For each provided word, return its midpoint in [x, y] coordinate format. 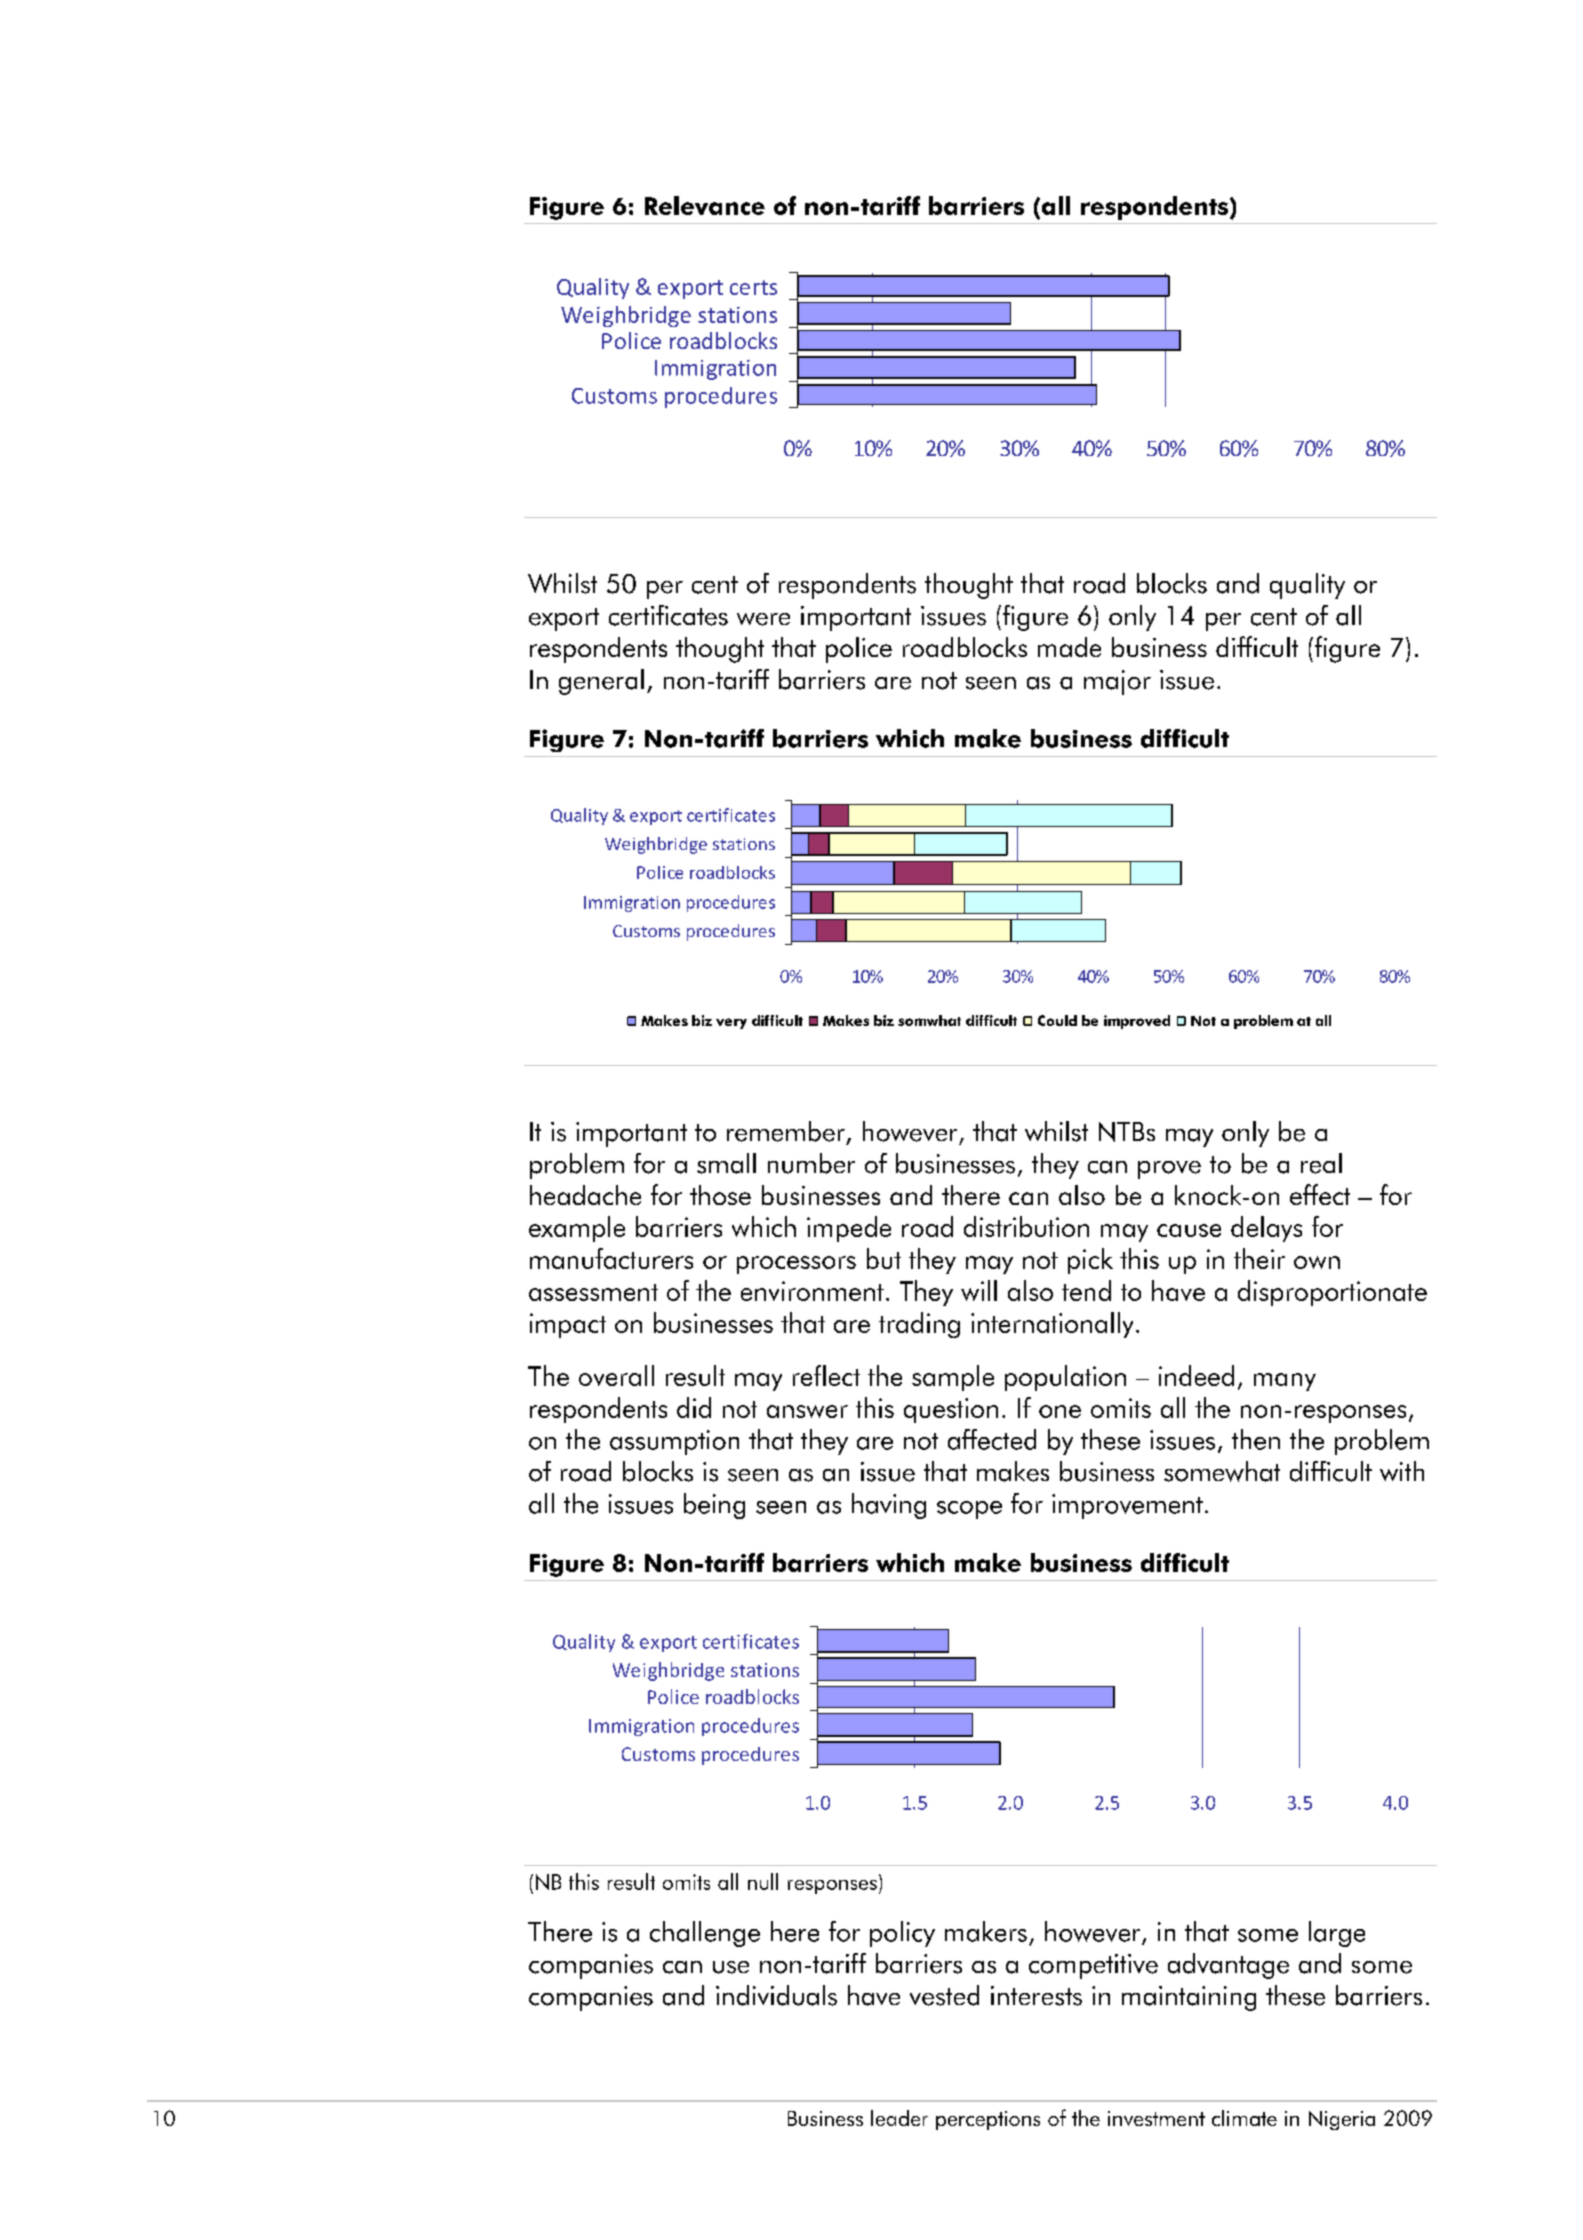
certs [753, 287]
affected [992, 1439]
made [1069, 647]
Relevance [705, 205]
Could [1057, 1020]
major [1117, 682]
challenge [705, 1934]
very [731, 1023]
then [1256, 1439]
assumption [674, 1442]
